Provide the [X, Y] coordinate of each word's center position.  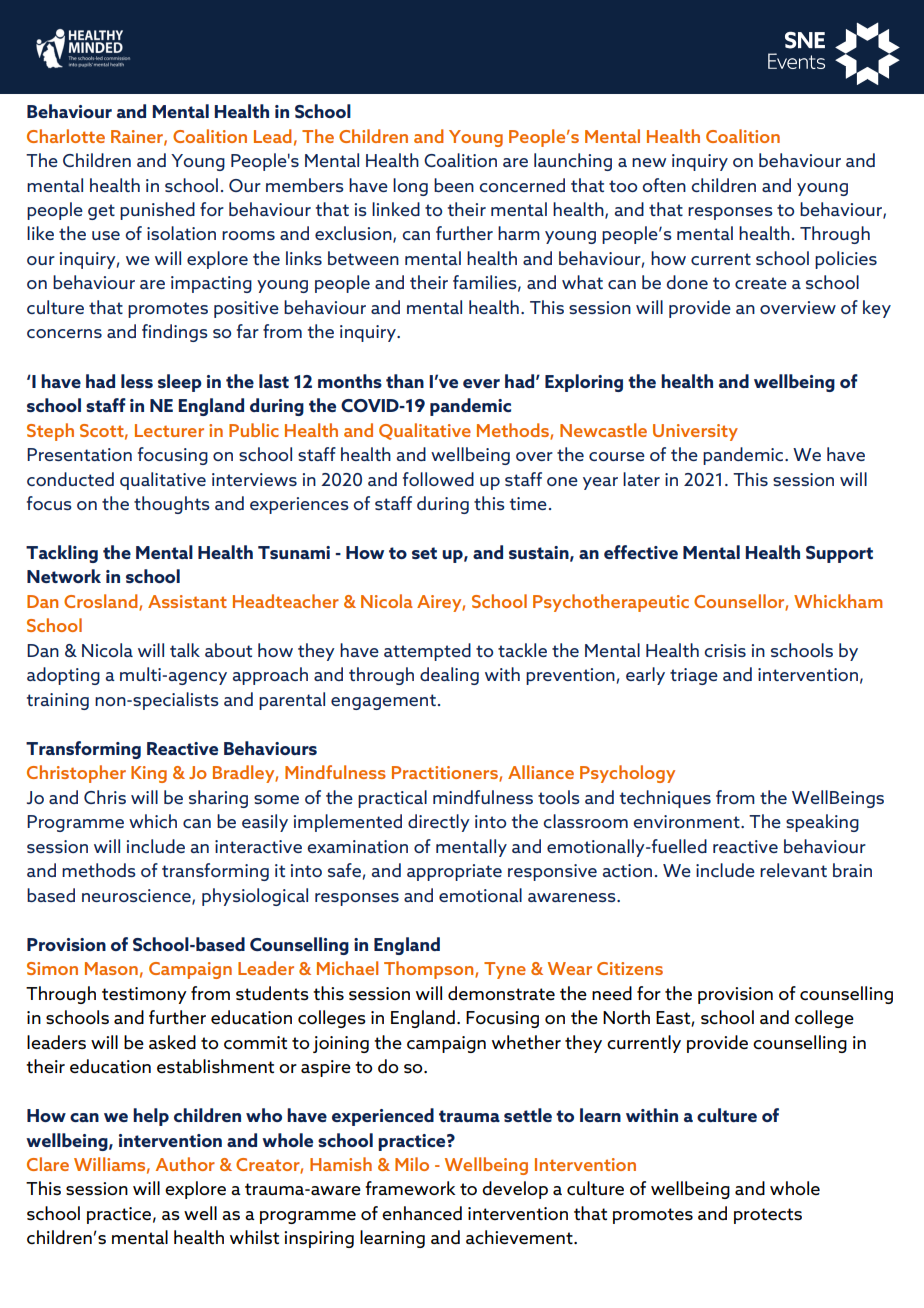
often [664, 185]
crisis [725, 650]
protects [768, 1216]
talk [185, 650]
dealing [449, 676]
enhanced [422, 1213]
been [454, 185]
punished [157, 211]
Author [185, 1164]
